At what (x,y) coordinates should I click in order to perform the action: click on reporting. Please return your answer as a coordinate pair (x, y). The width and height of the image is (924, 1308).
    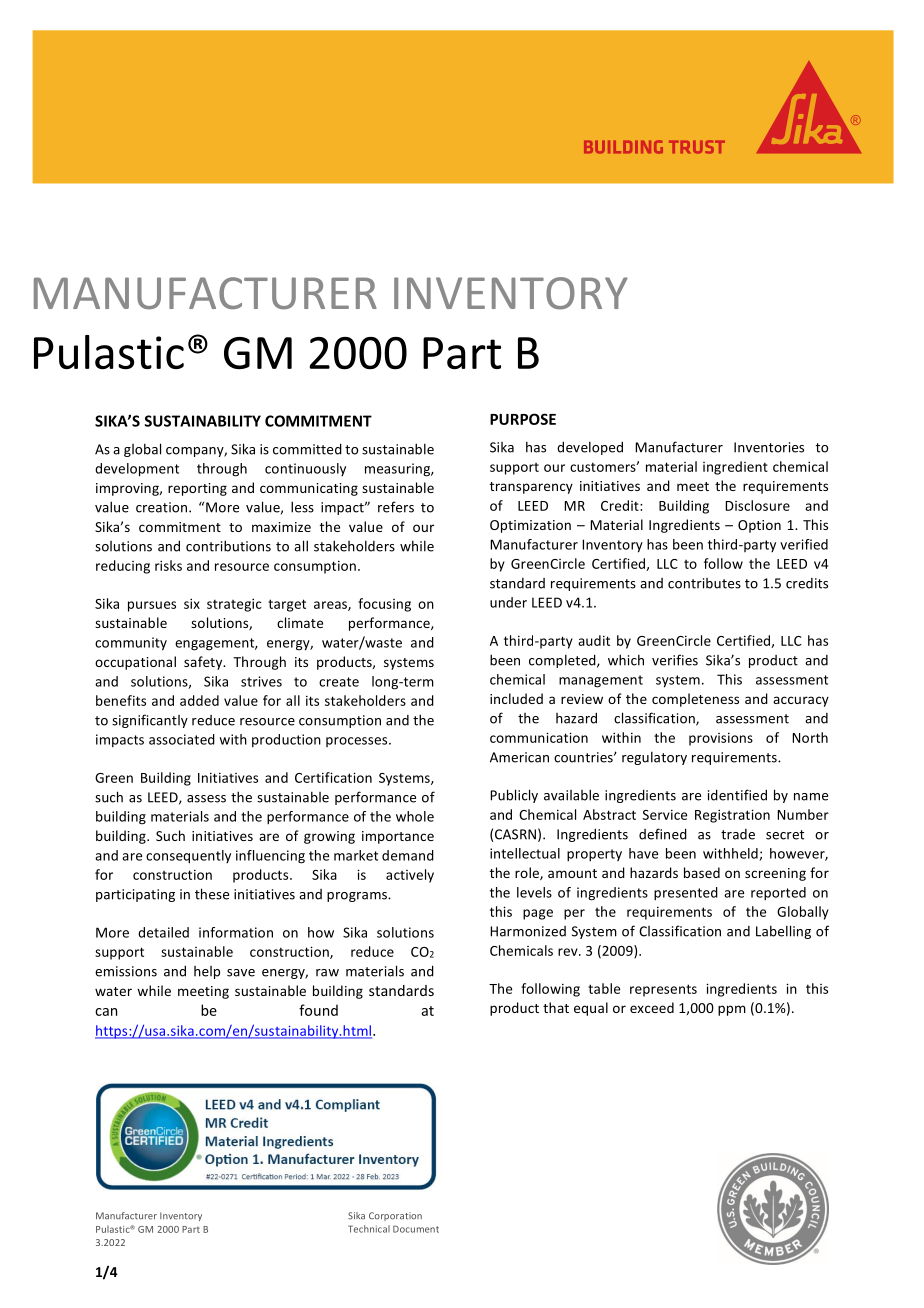
    Looking at the image, I should click on (197, 489).
